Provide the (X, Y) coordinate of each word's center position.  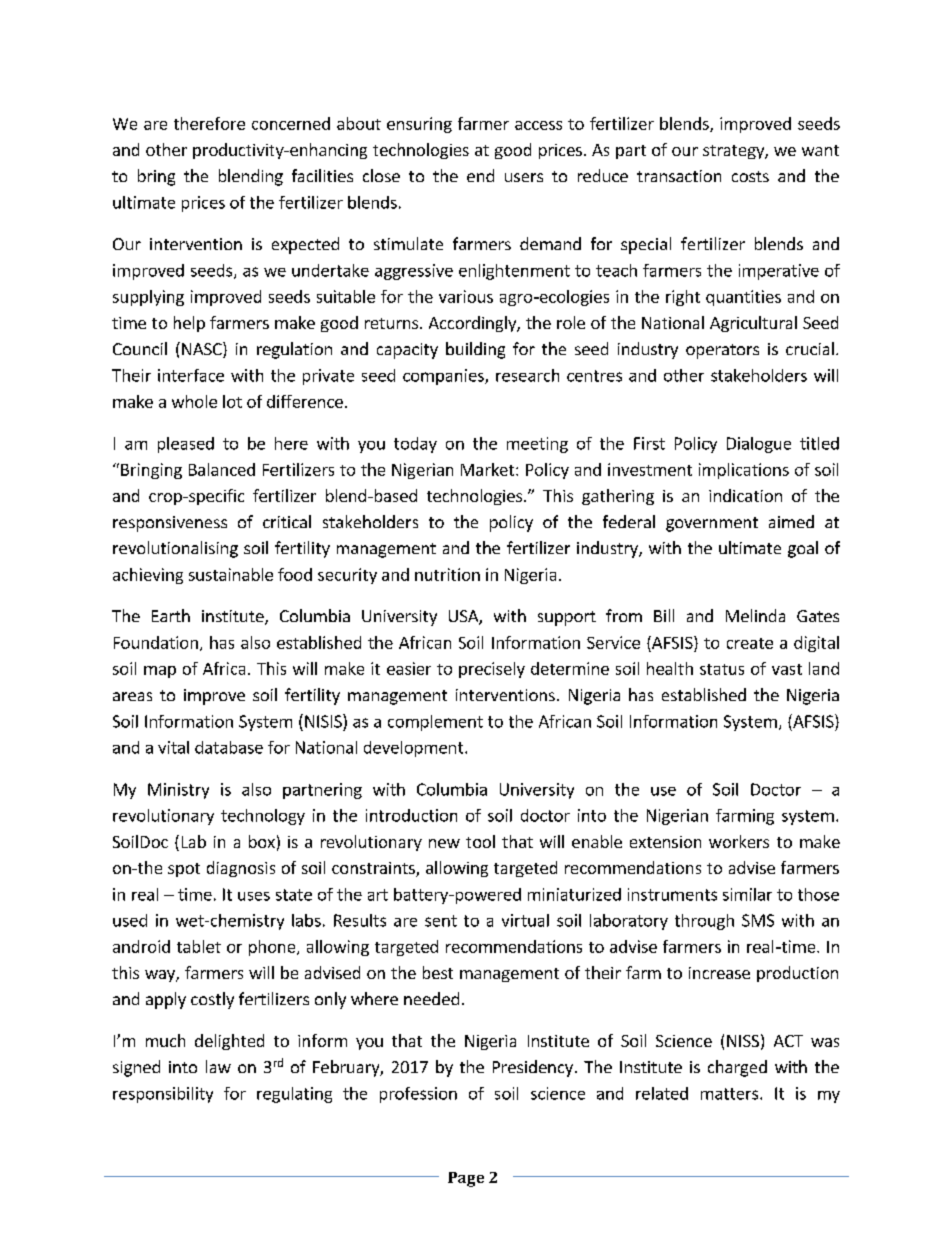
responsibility (163, 1095)
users (524, 177)
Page (466, 1179)
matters (731, 1094)
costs (750, 176)
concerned (291, 123)
